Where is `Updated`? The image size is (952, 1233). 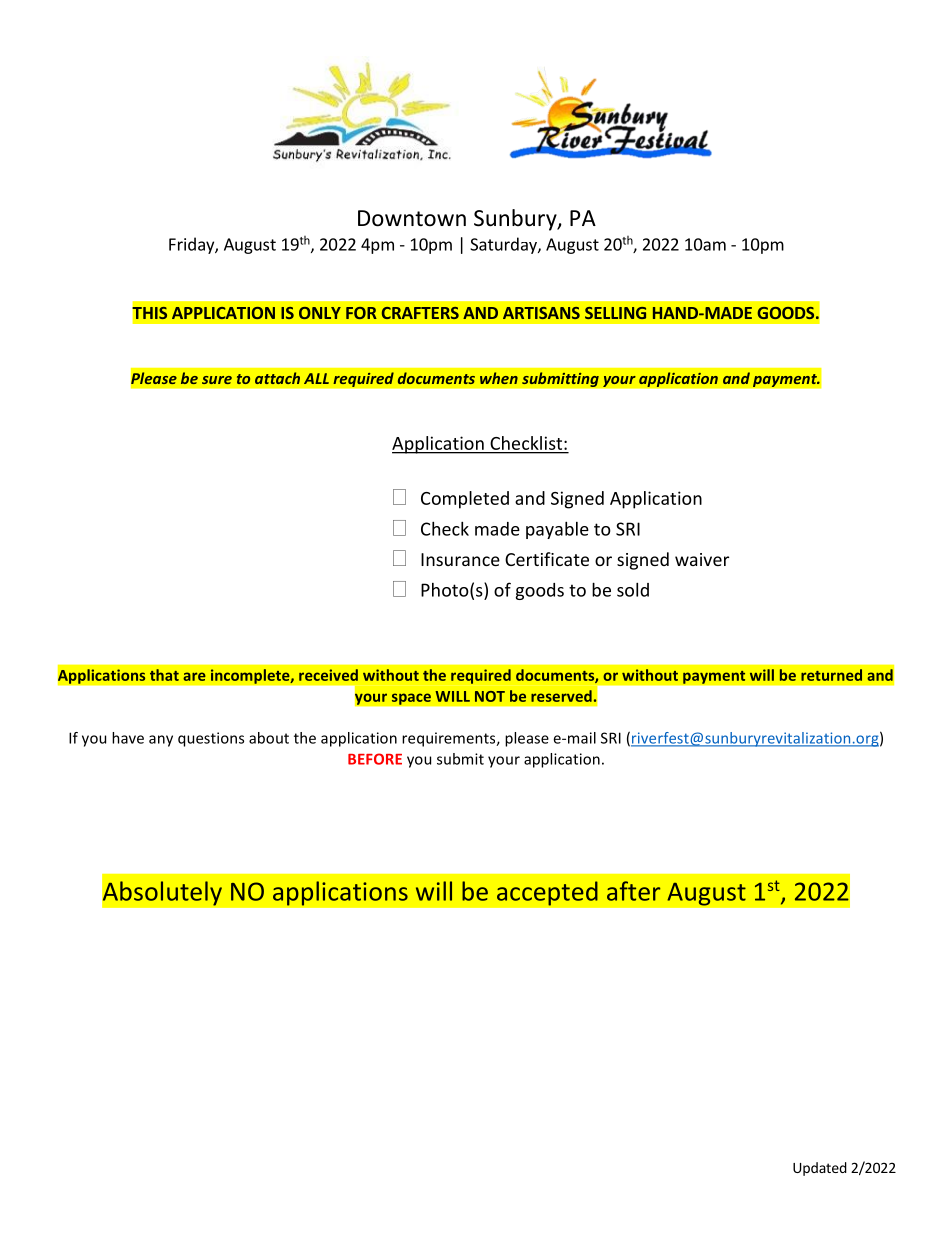 Updated is located at coordinates (820, 1169).
